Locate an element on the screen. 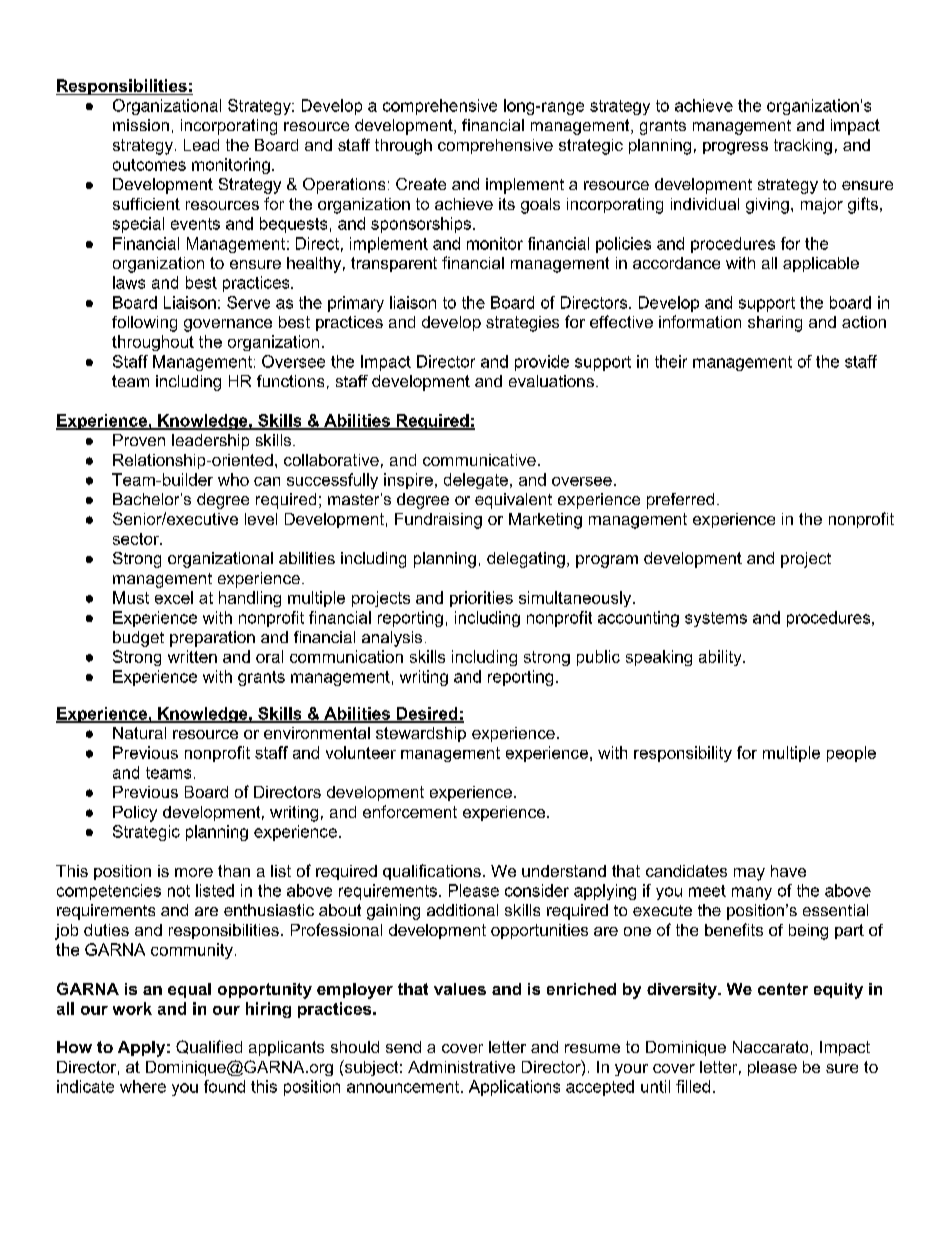  Administrative is located at coordinates (461, 1067).
